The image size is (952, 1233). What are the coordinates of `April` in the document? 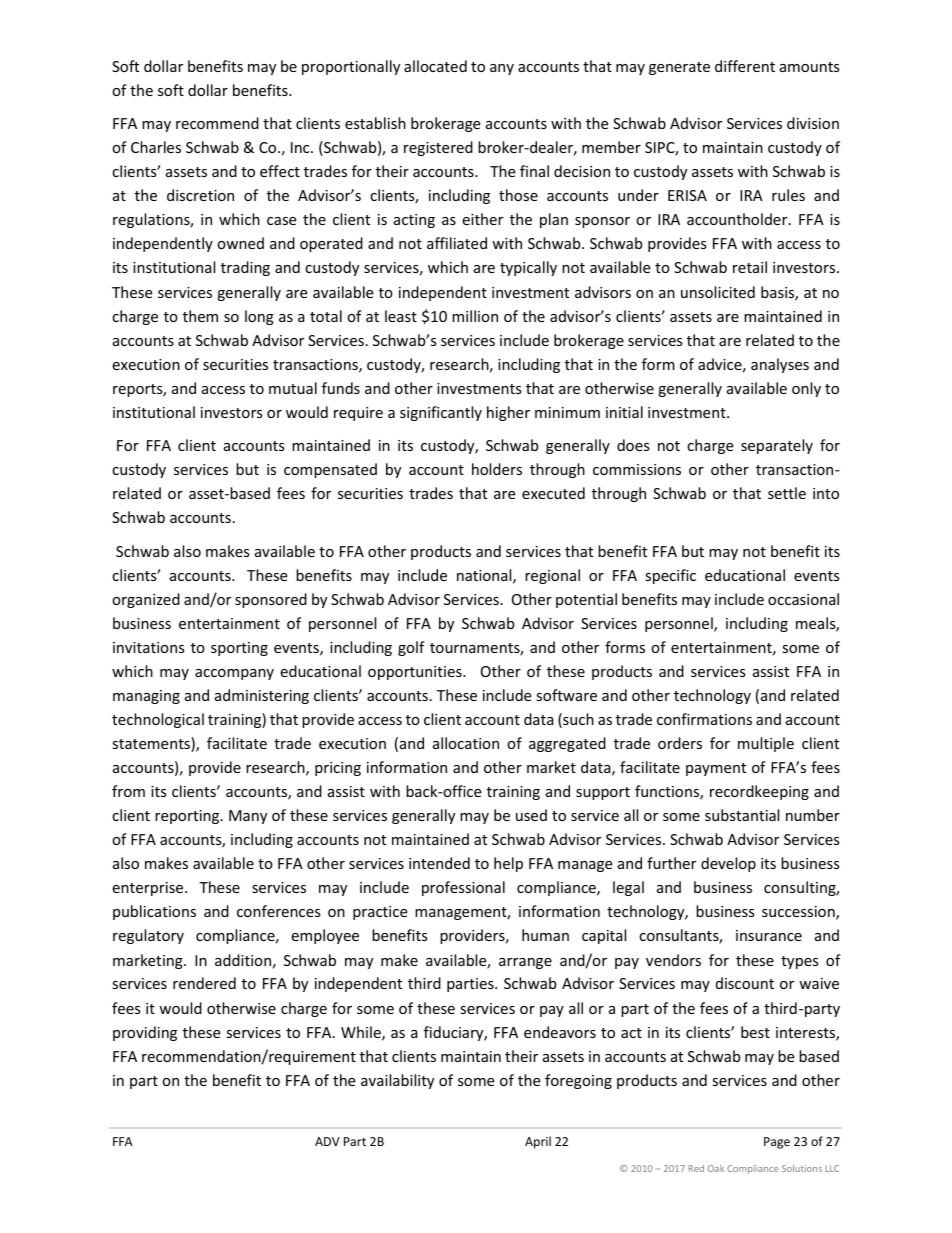 It's located at (538, 1142).
